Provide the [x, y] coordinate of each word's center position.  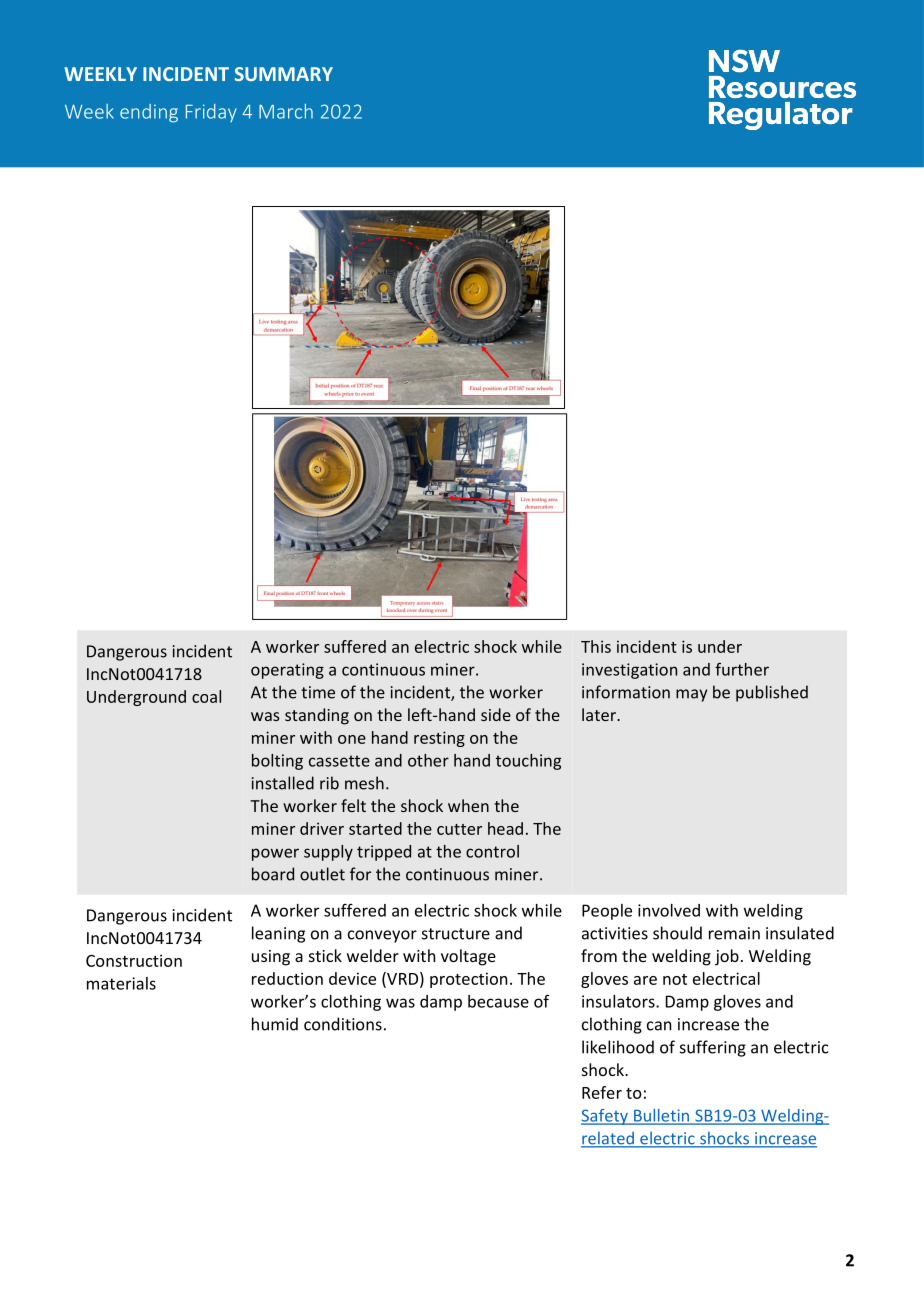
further [742, 669]
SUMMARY [284, 74]
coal [206, 696]
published [772, 693]
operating [287, 671]
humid [275, 1024]
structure [456, 934]
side [496, 714]
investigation [629, 671]
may [691, 695]
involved [669, 910]
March [286, 111]
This [596, 646]
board [273, 874]
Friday [211, 113]
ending [149, 113]
